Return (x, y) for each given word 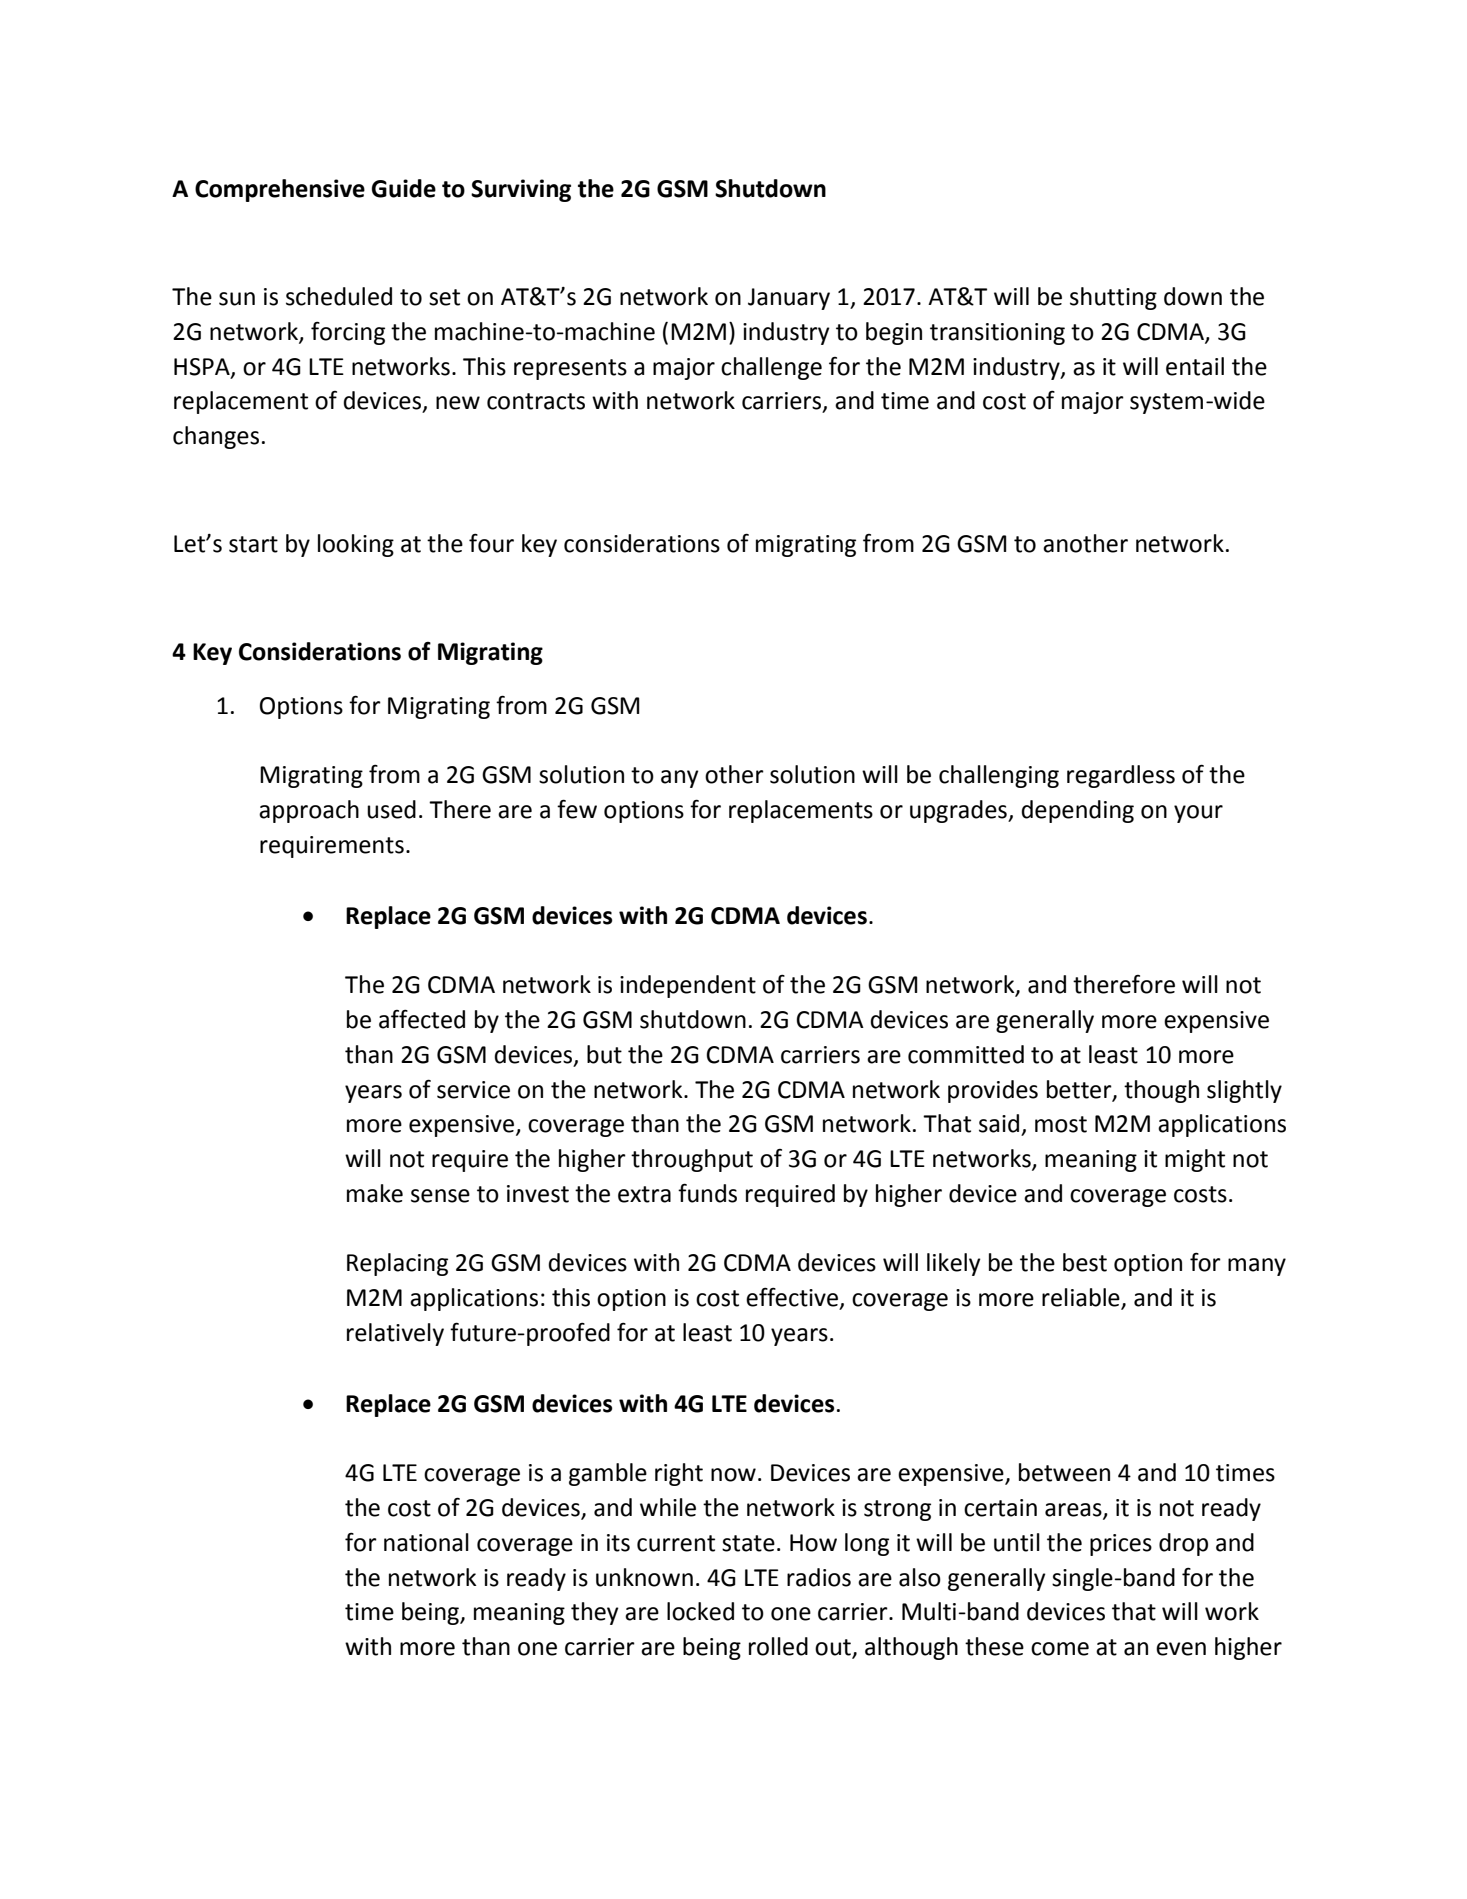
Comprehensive (280, 190)
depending (1077, 811)
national (426, 1542)
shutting (1113, 298)
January (789, 299)
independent (688, 986)
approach (309, 811)
